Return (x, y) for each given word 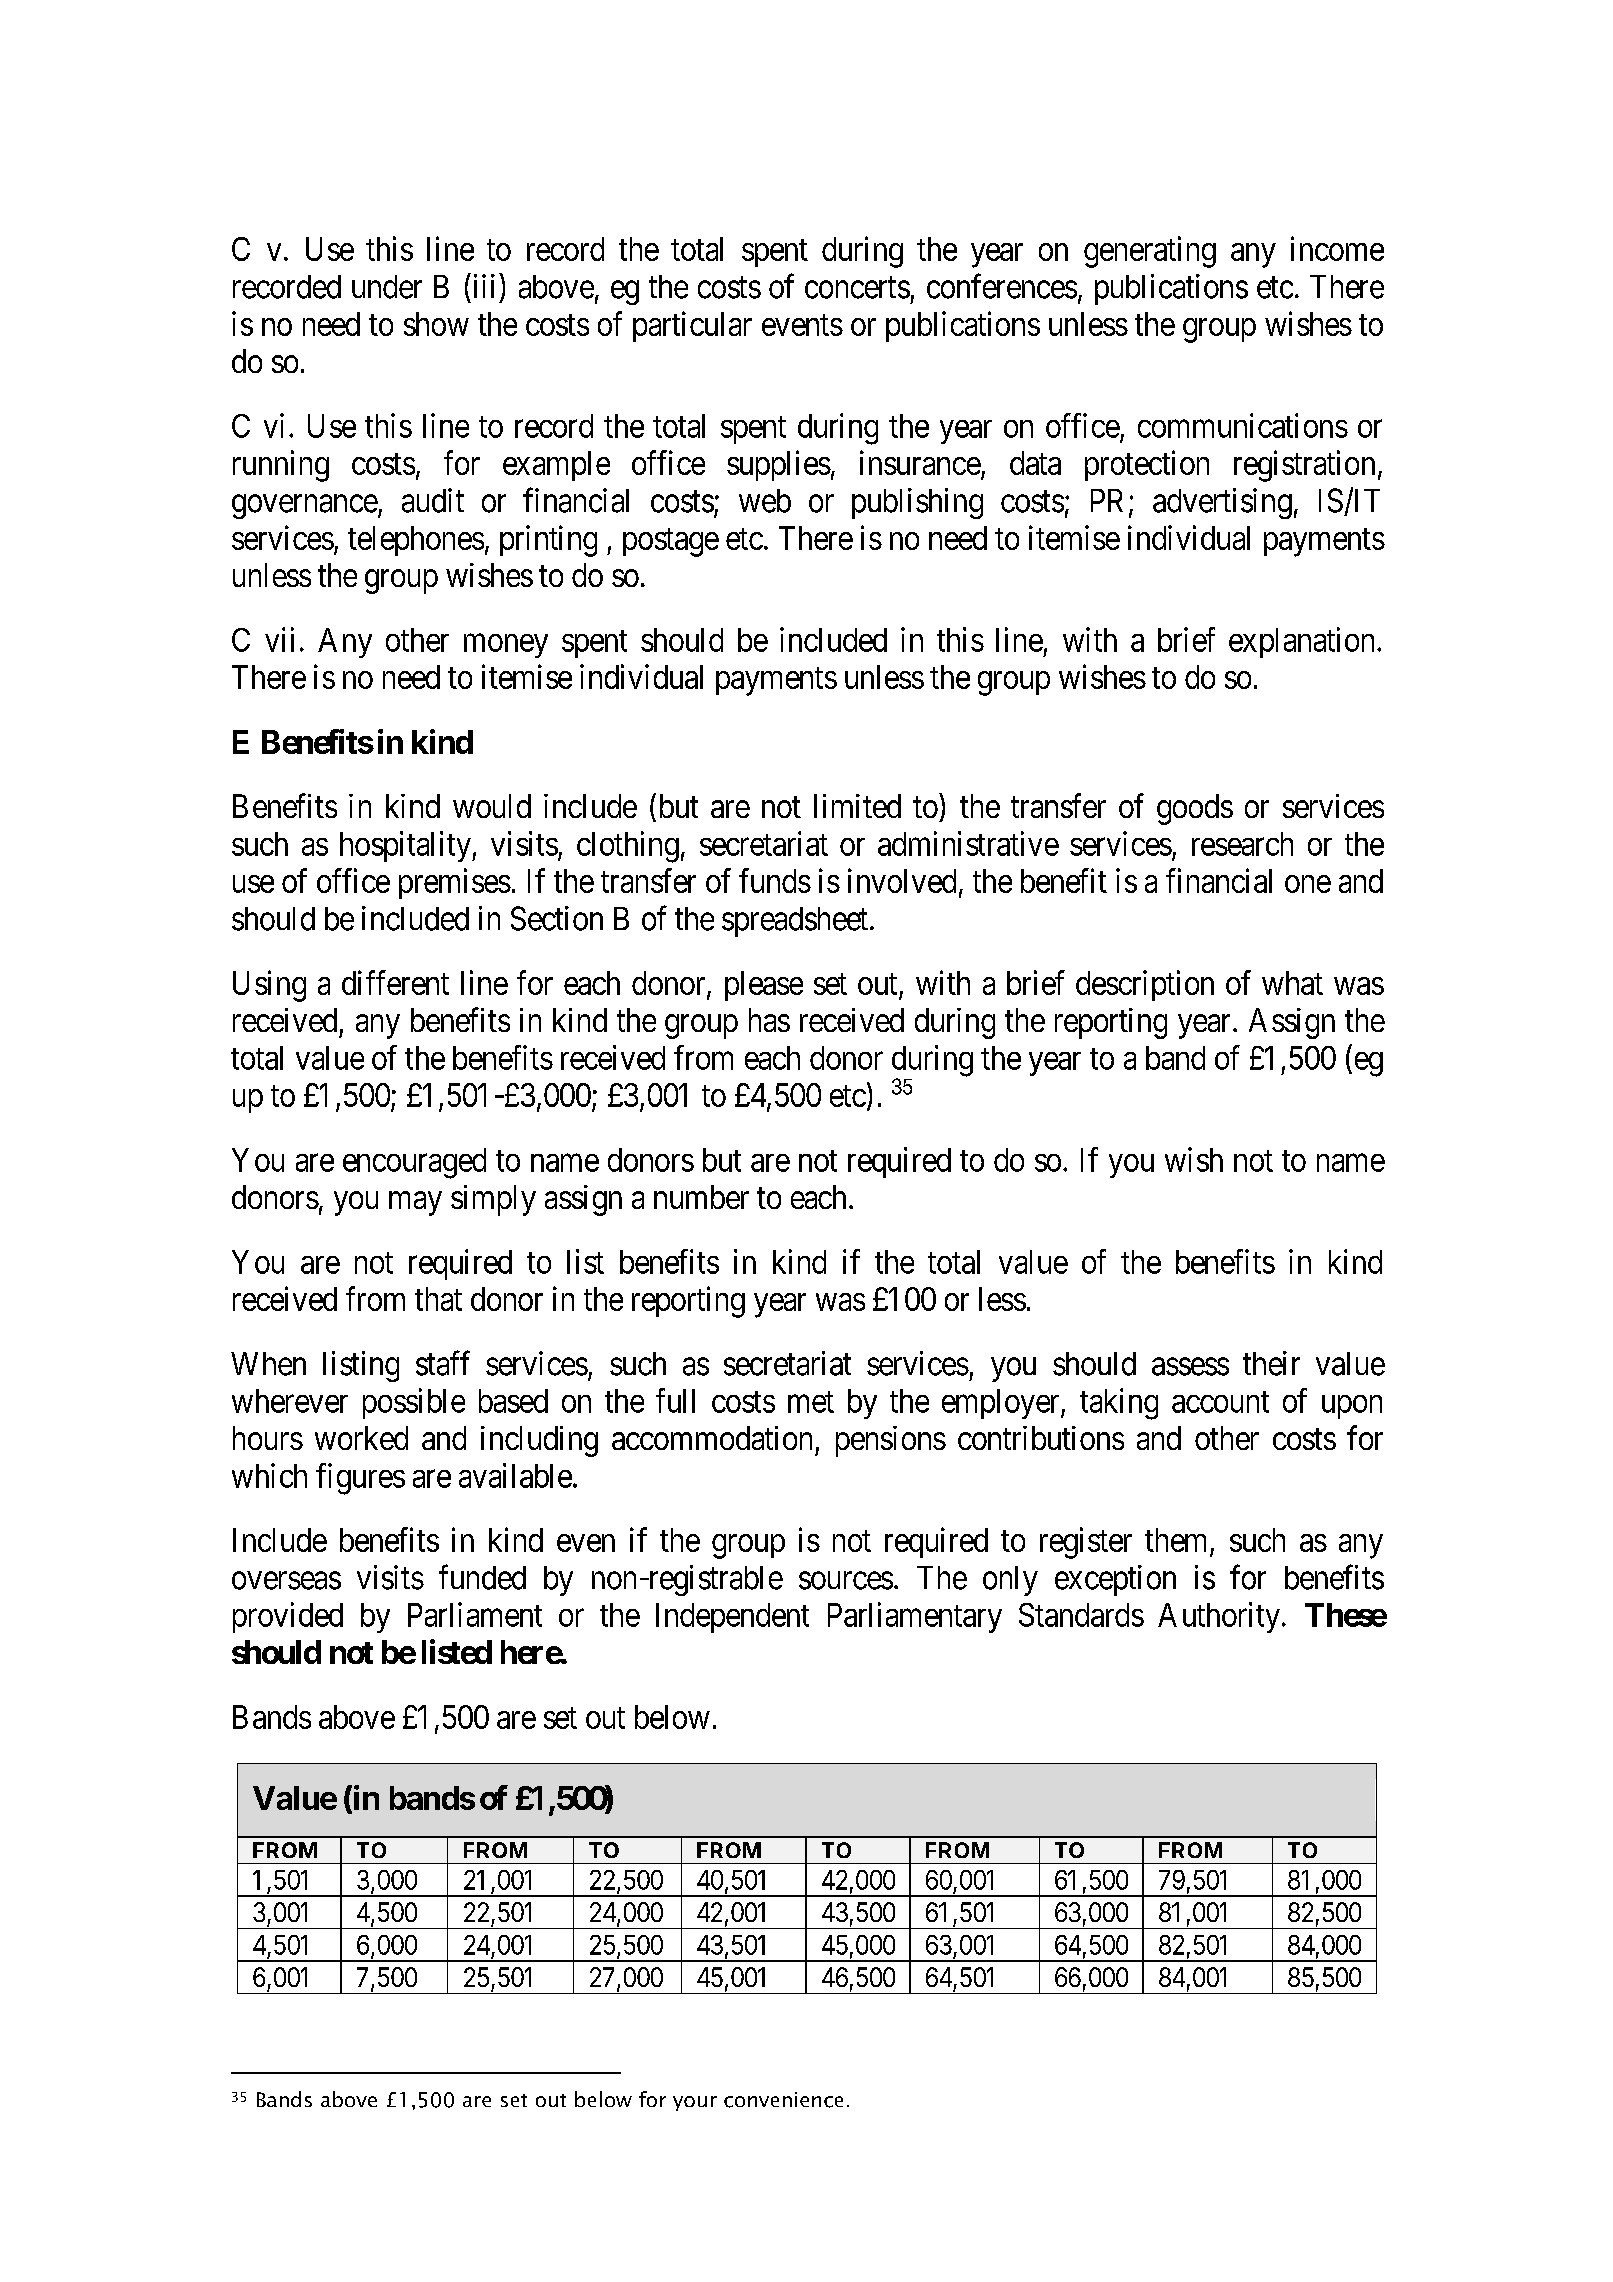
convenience (783, 2100)
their (1271, 1363)
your (695, 2103)
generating (1150, 252)
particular (692, 326)
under (387, 287)
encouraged (414, 1163)
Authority (1219, 1617)
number (701, 1197)
